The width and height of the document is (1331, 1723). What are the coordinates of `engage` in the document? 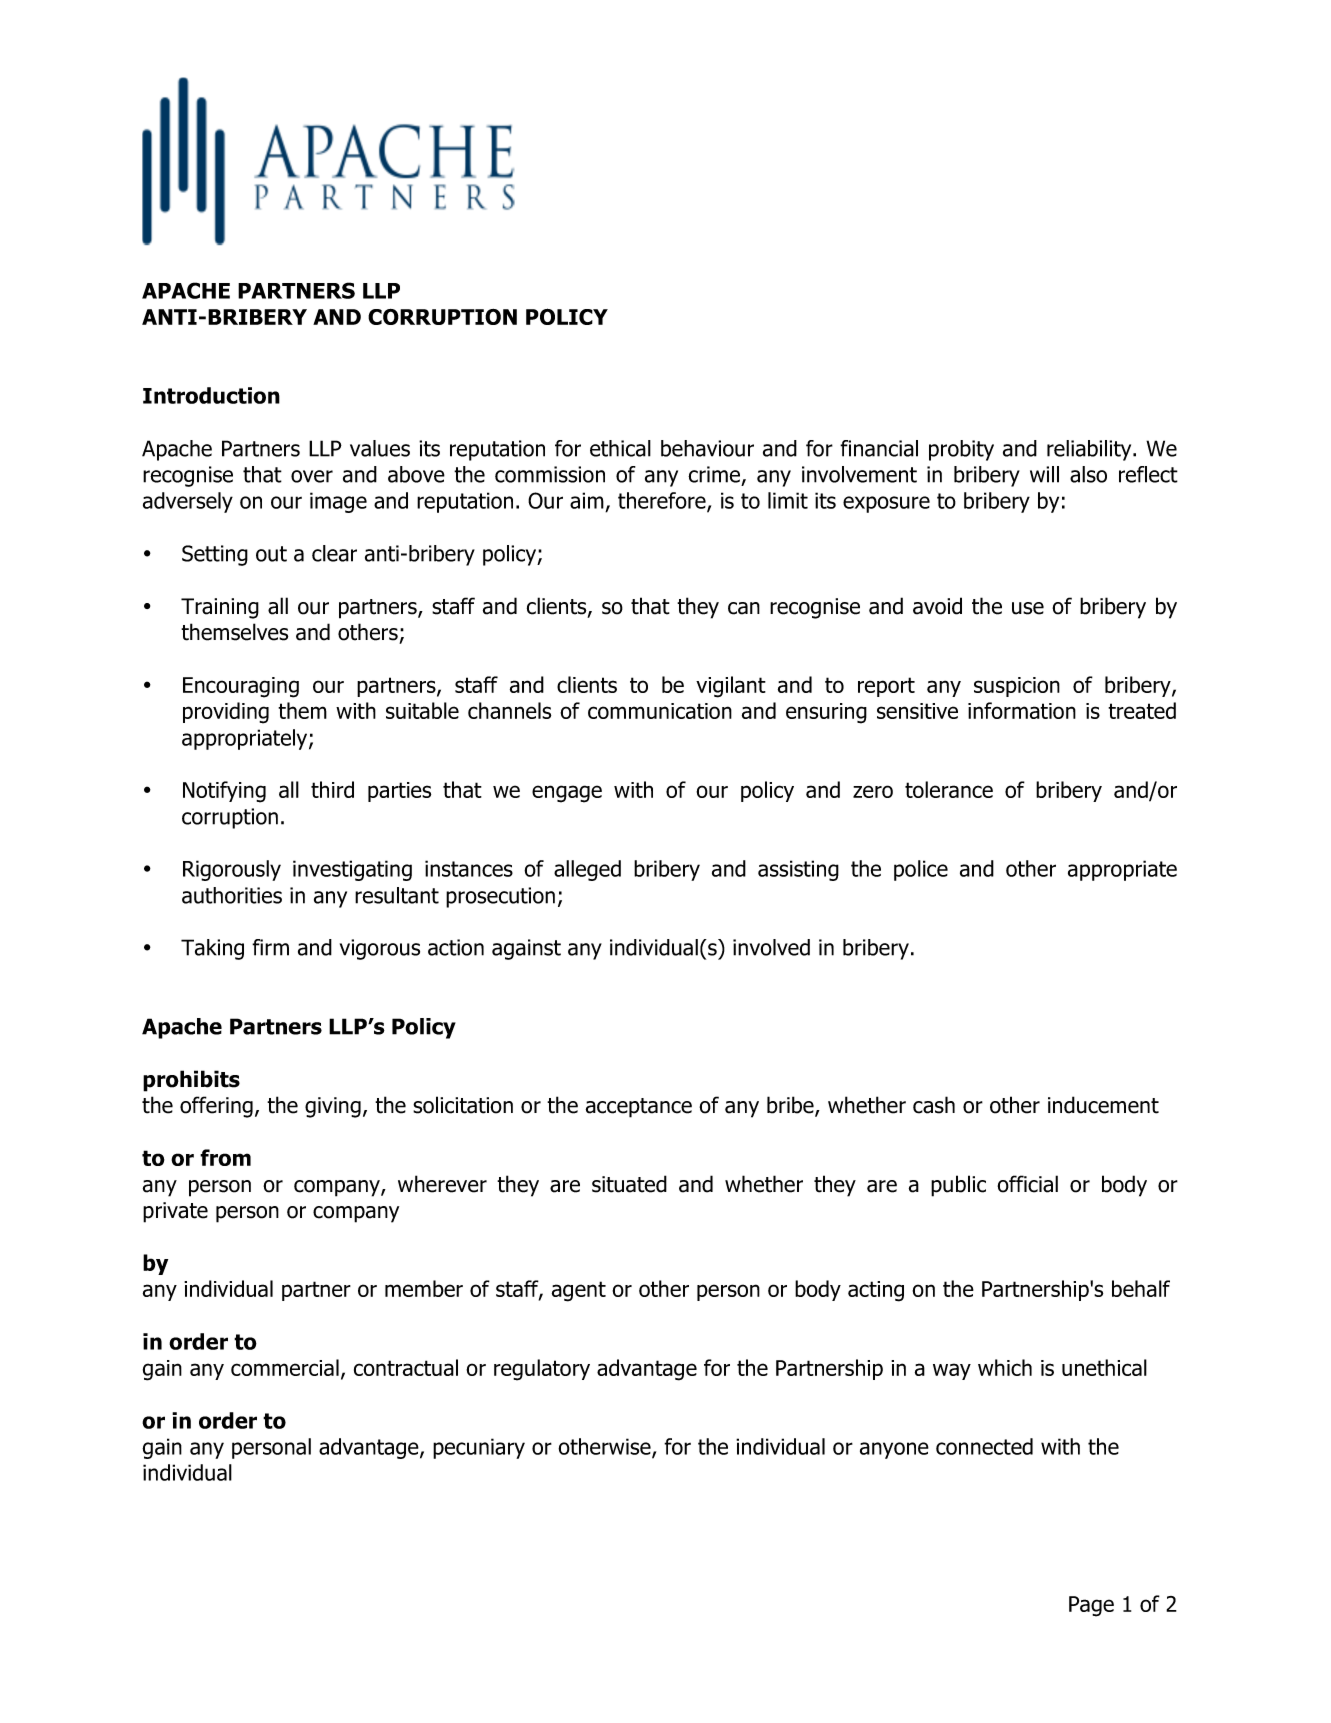 It's located at (567, 794).
